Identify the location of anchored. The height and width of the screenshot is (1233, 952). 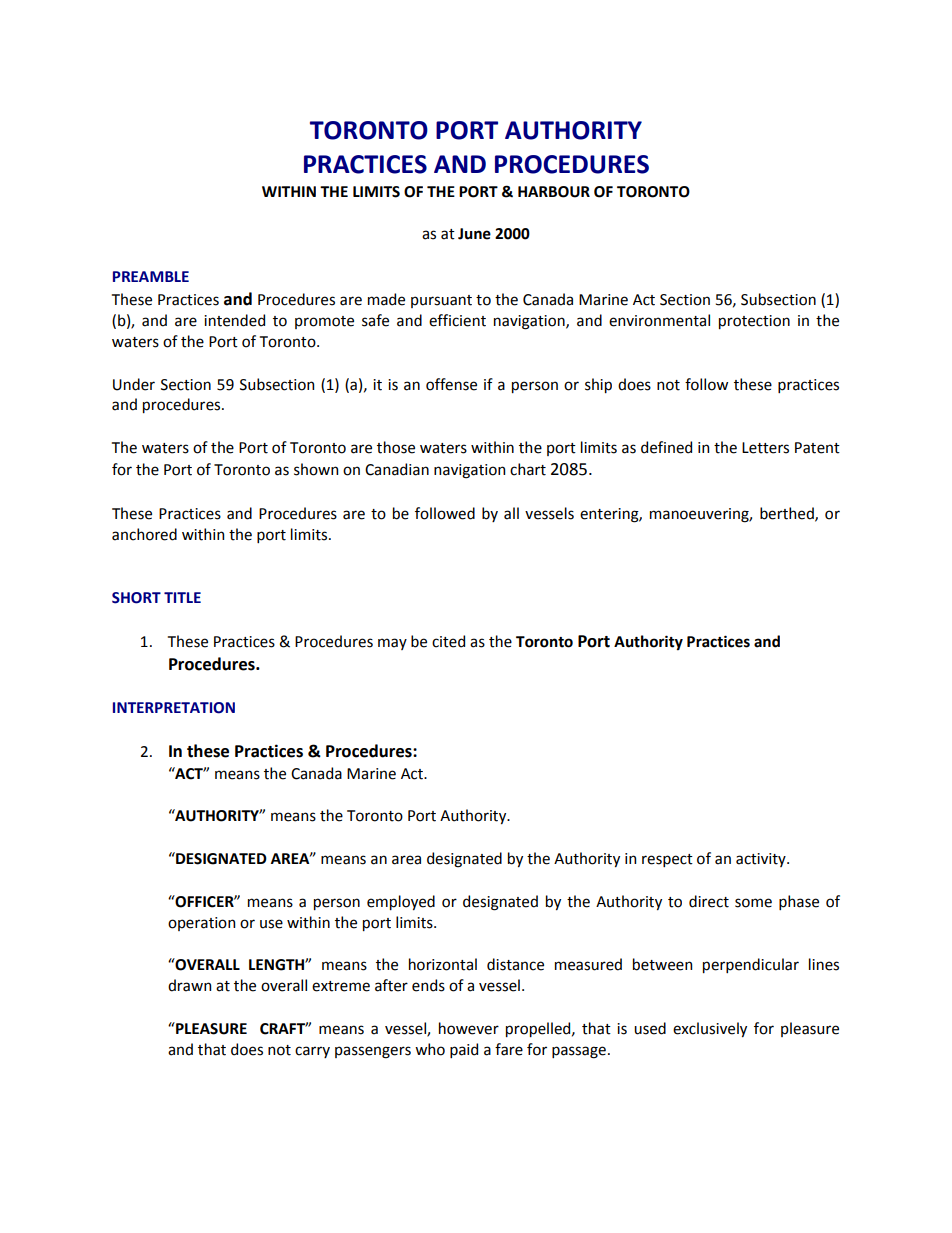
(144, 534).
